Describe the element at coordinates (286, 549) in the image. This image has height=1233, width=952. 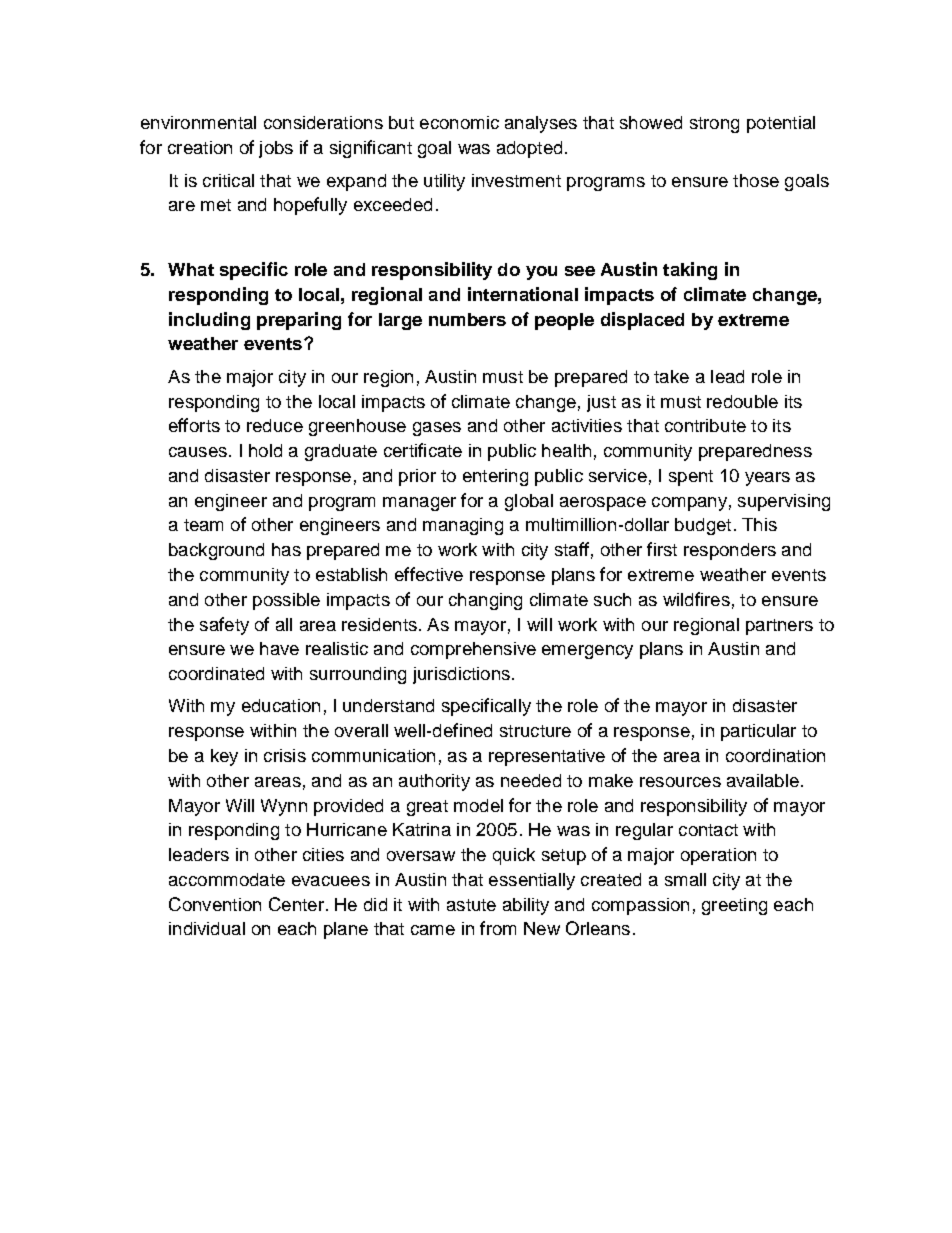
I see `has` at that location.
